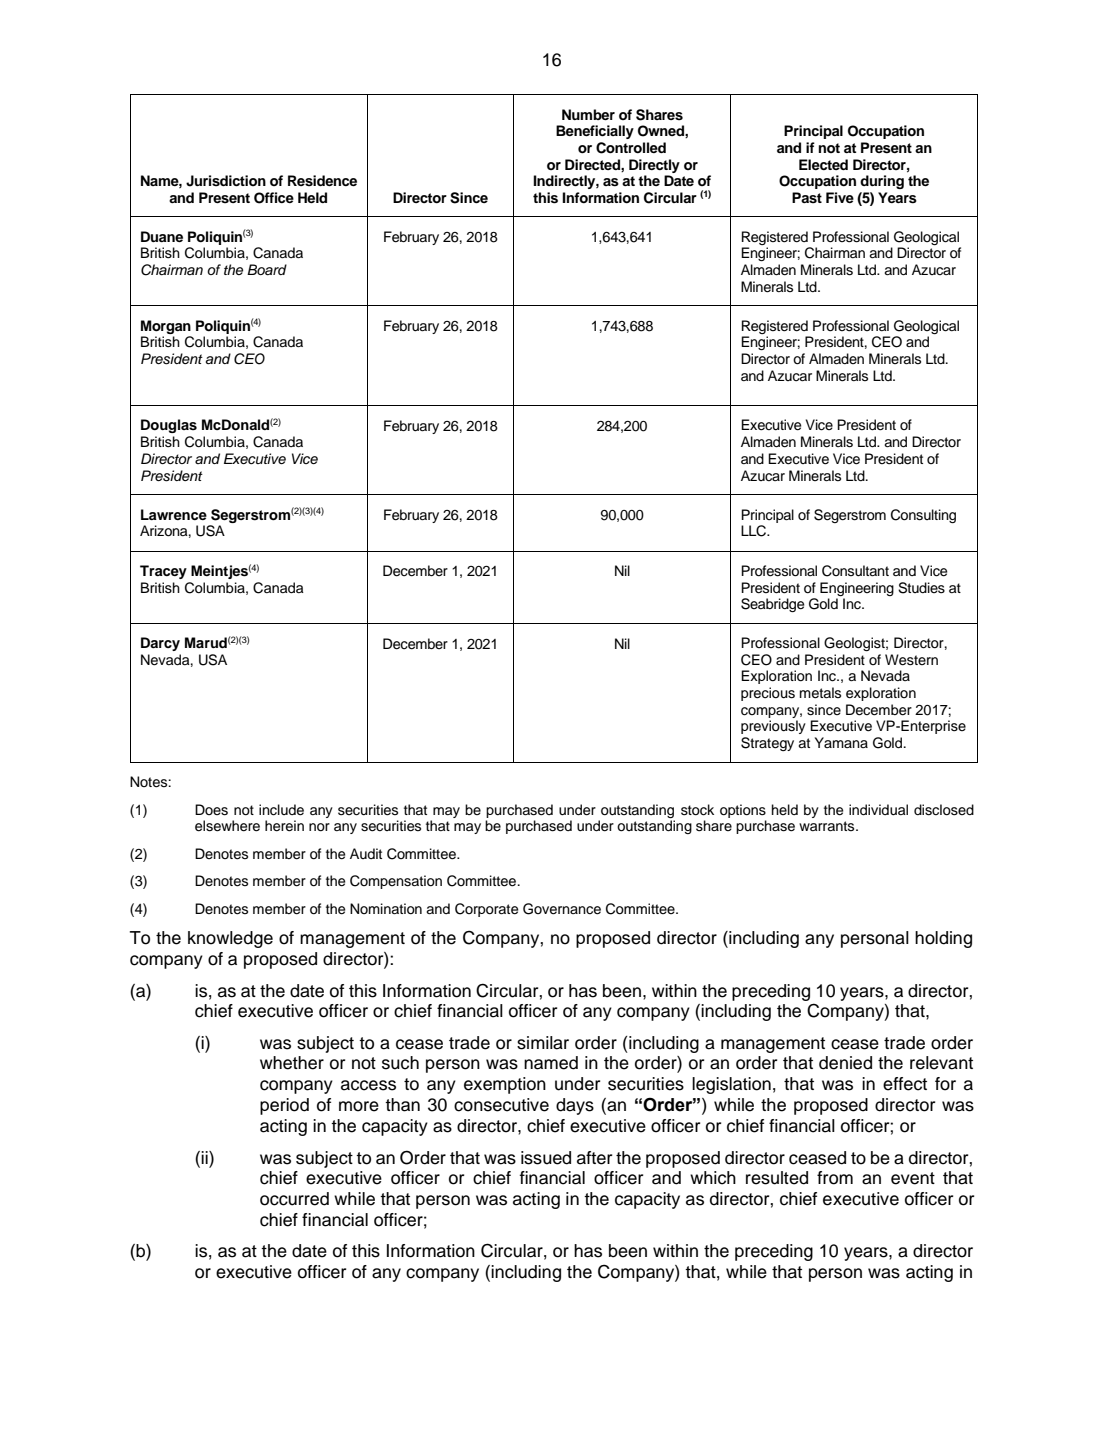 This document has height=1429, width=1104. Describe the element at coordinates (768, 694) in the document. I see `precious` at that location.
